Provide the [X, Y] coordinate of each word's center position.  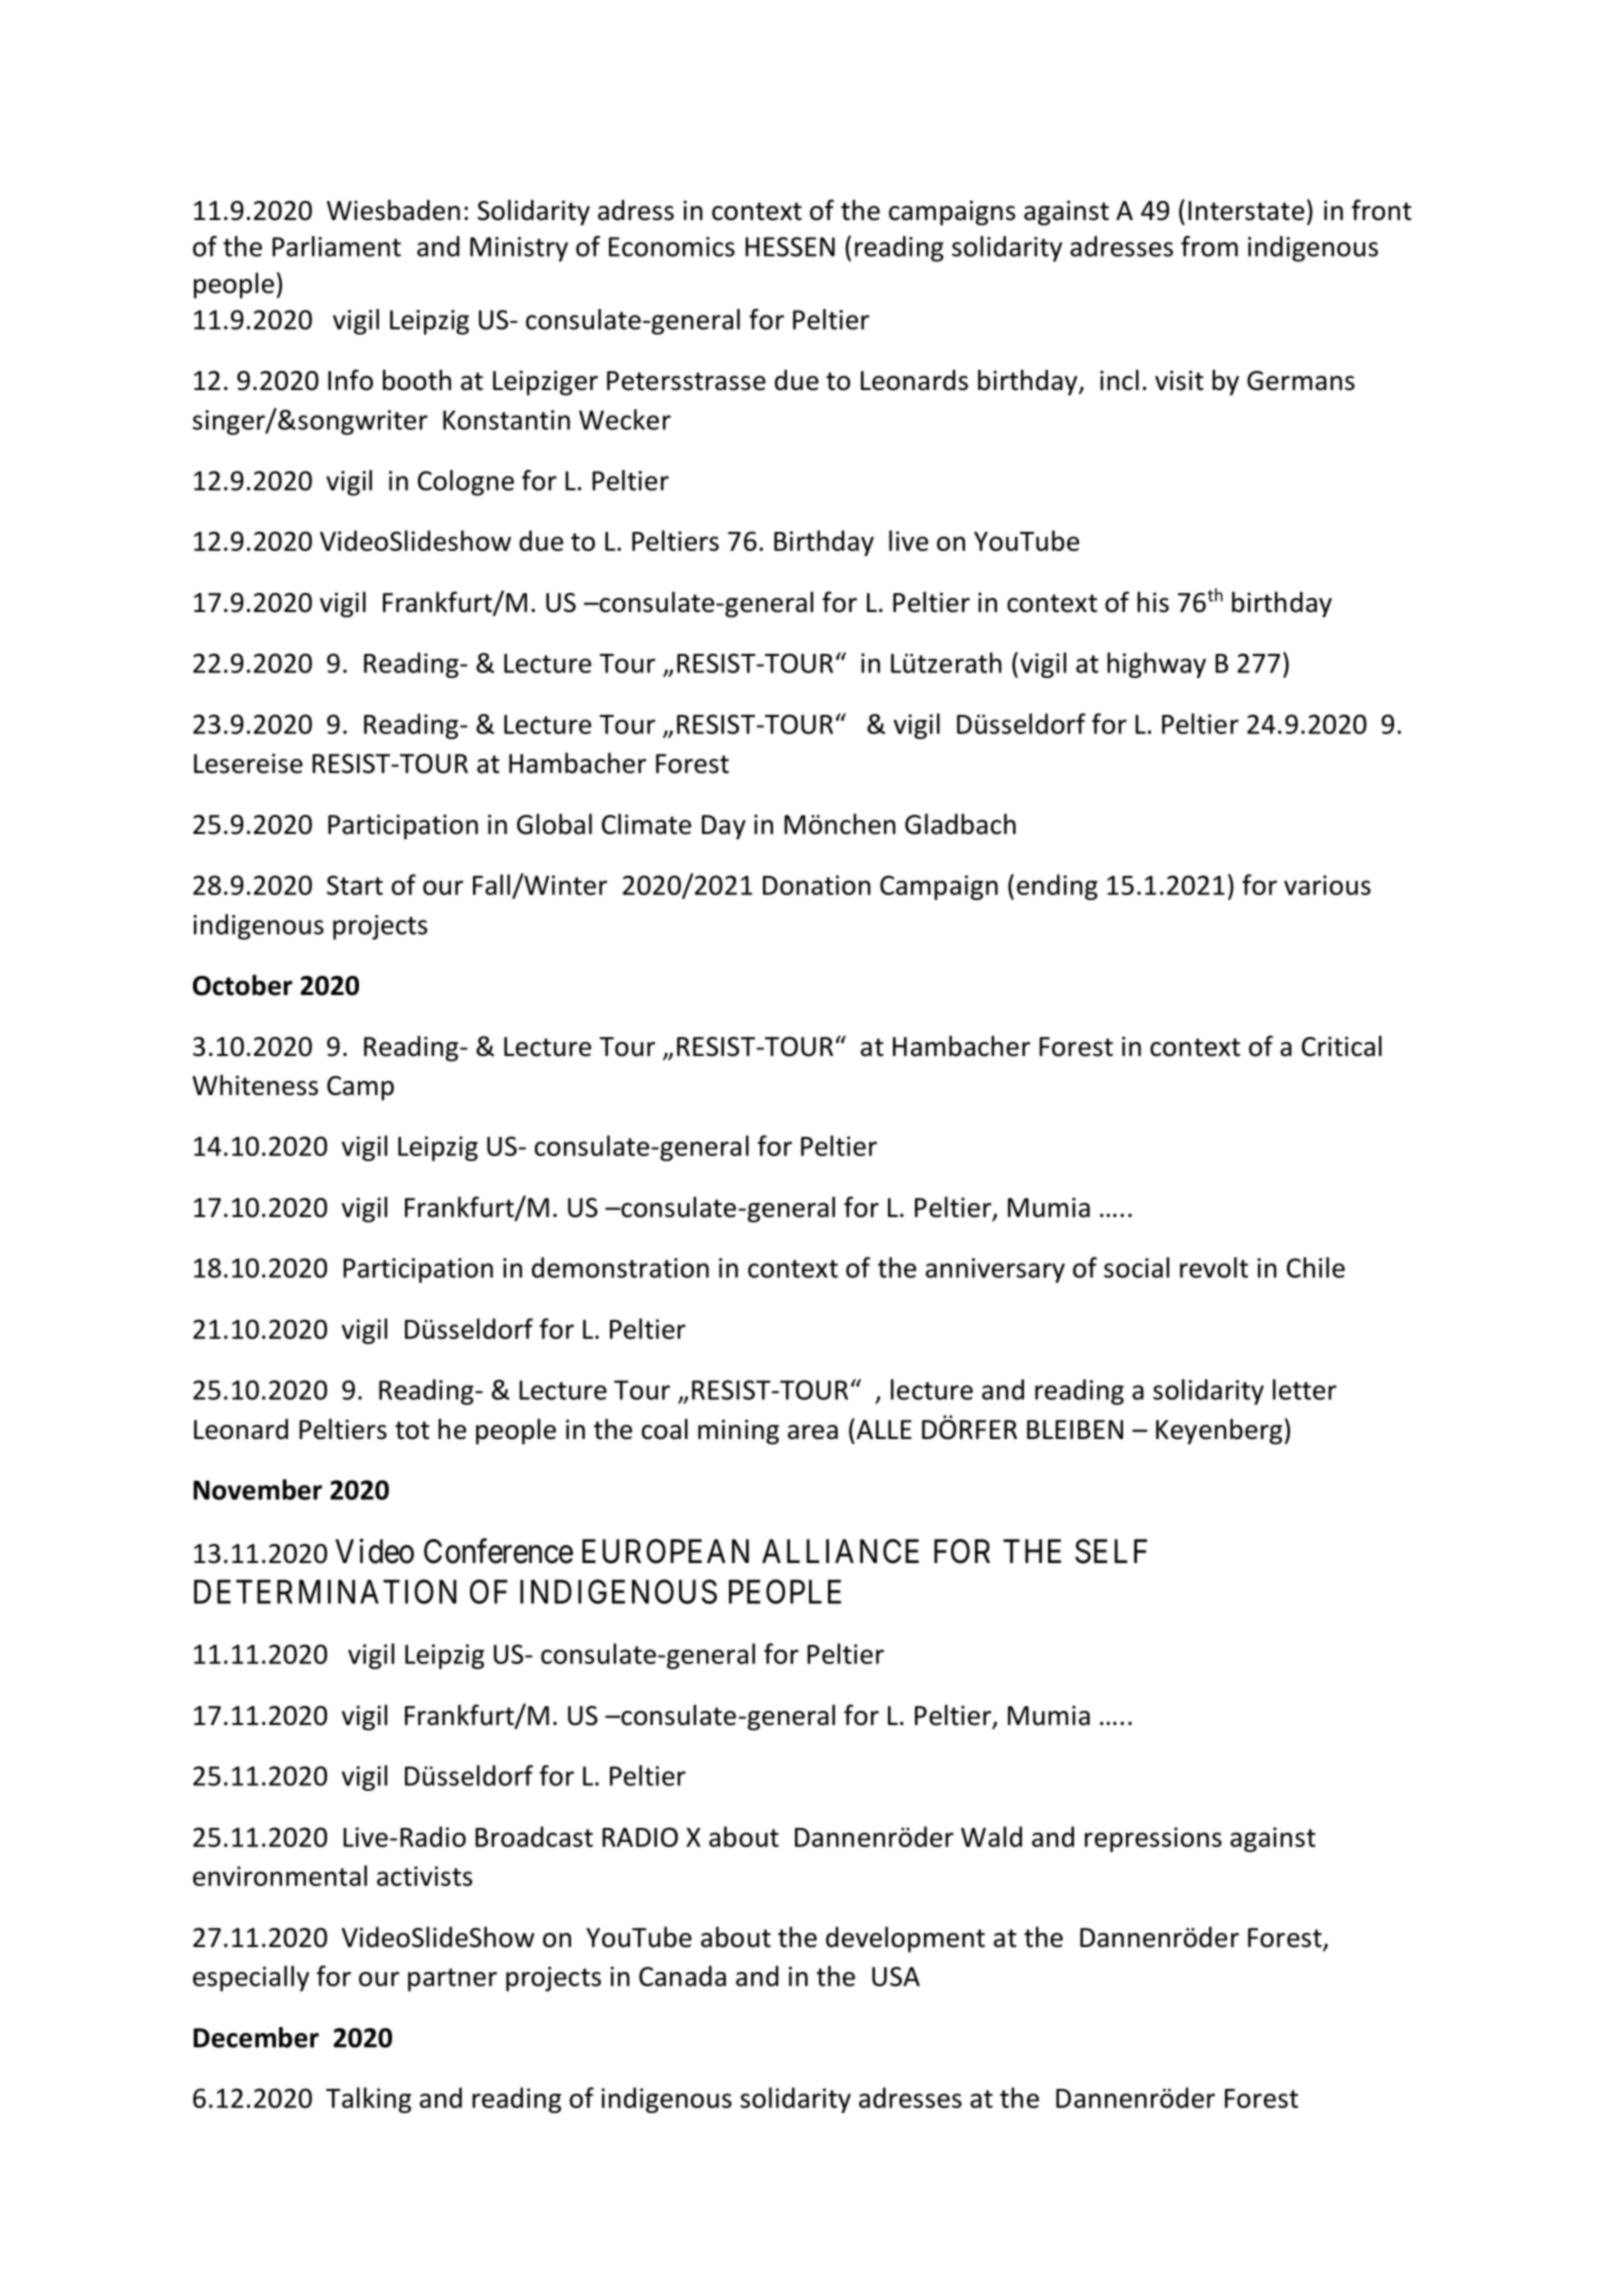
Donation [817, 885]
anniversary [995, 1270]
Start [355, 885]
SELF [1111, 1551]
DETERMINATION [325, 1591]
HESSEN [790, 247]
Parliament [336, 246]
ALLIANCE [840, 1551]
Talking [368, 2100]
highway [1156, 665]
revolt [1214, 1267]
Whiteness [255, 1085]
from [1209, 246]
